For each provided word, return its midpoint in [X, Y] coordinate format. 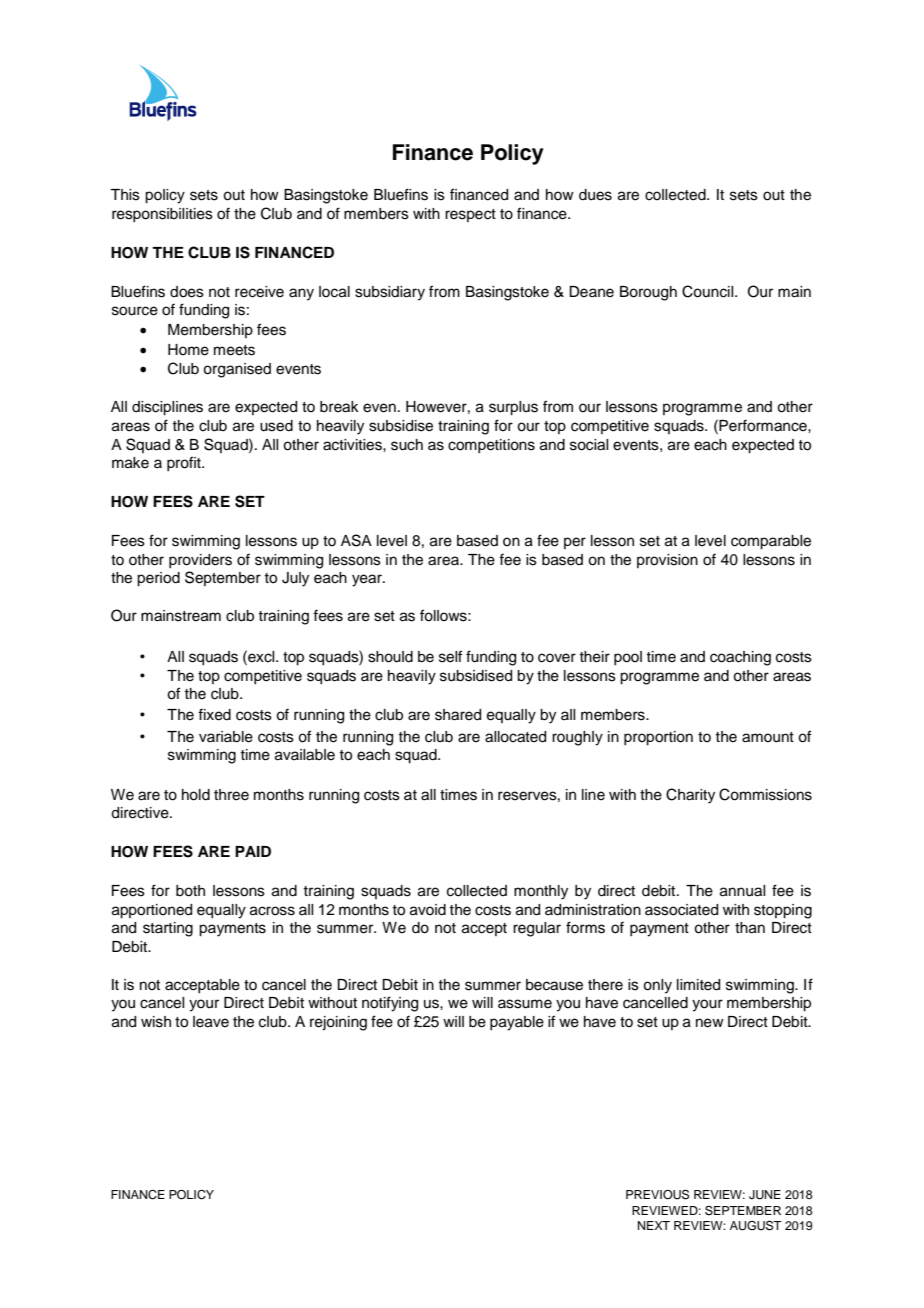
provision [667, 561]
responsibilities [162, 215]
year [368, 580]
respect [470, 215]
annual [742, 891]
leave [211, 1022]
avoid [428, 910]
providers [200, 561]
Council [709, 291]
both [190, 891]
